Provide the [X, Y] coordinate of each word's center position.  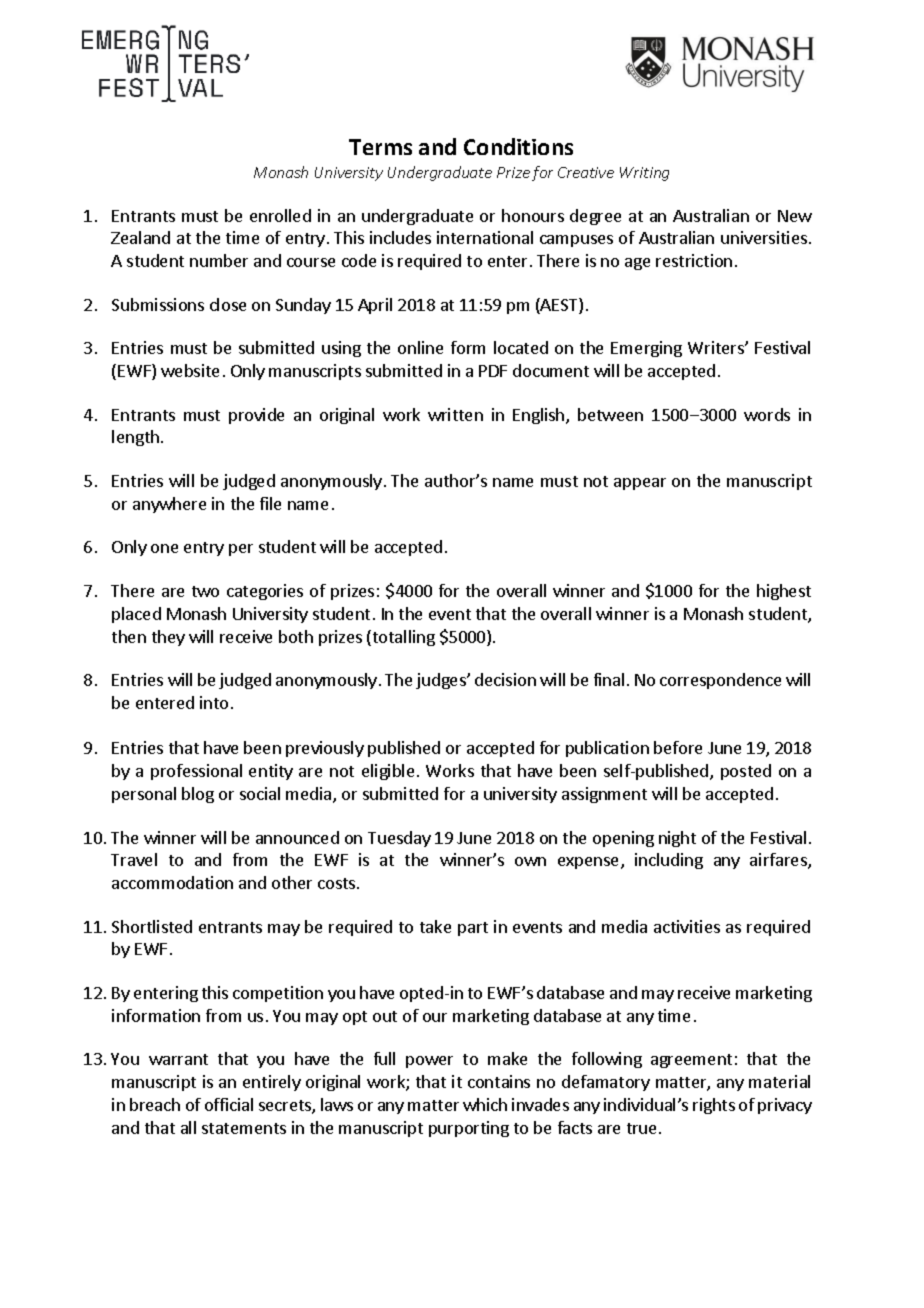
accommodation [172, 882]
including [669, 861]
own [530, 861]
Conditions [518, 146]
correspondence [720, 681]
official [229, 1104]
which [485, 1104]
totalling [402, 638]
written [455, 414]
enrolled [280, 215]
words [767, 414]
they [168, 638]
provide [256, 416]
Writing [644, 174]
